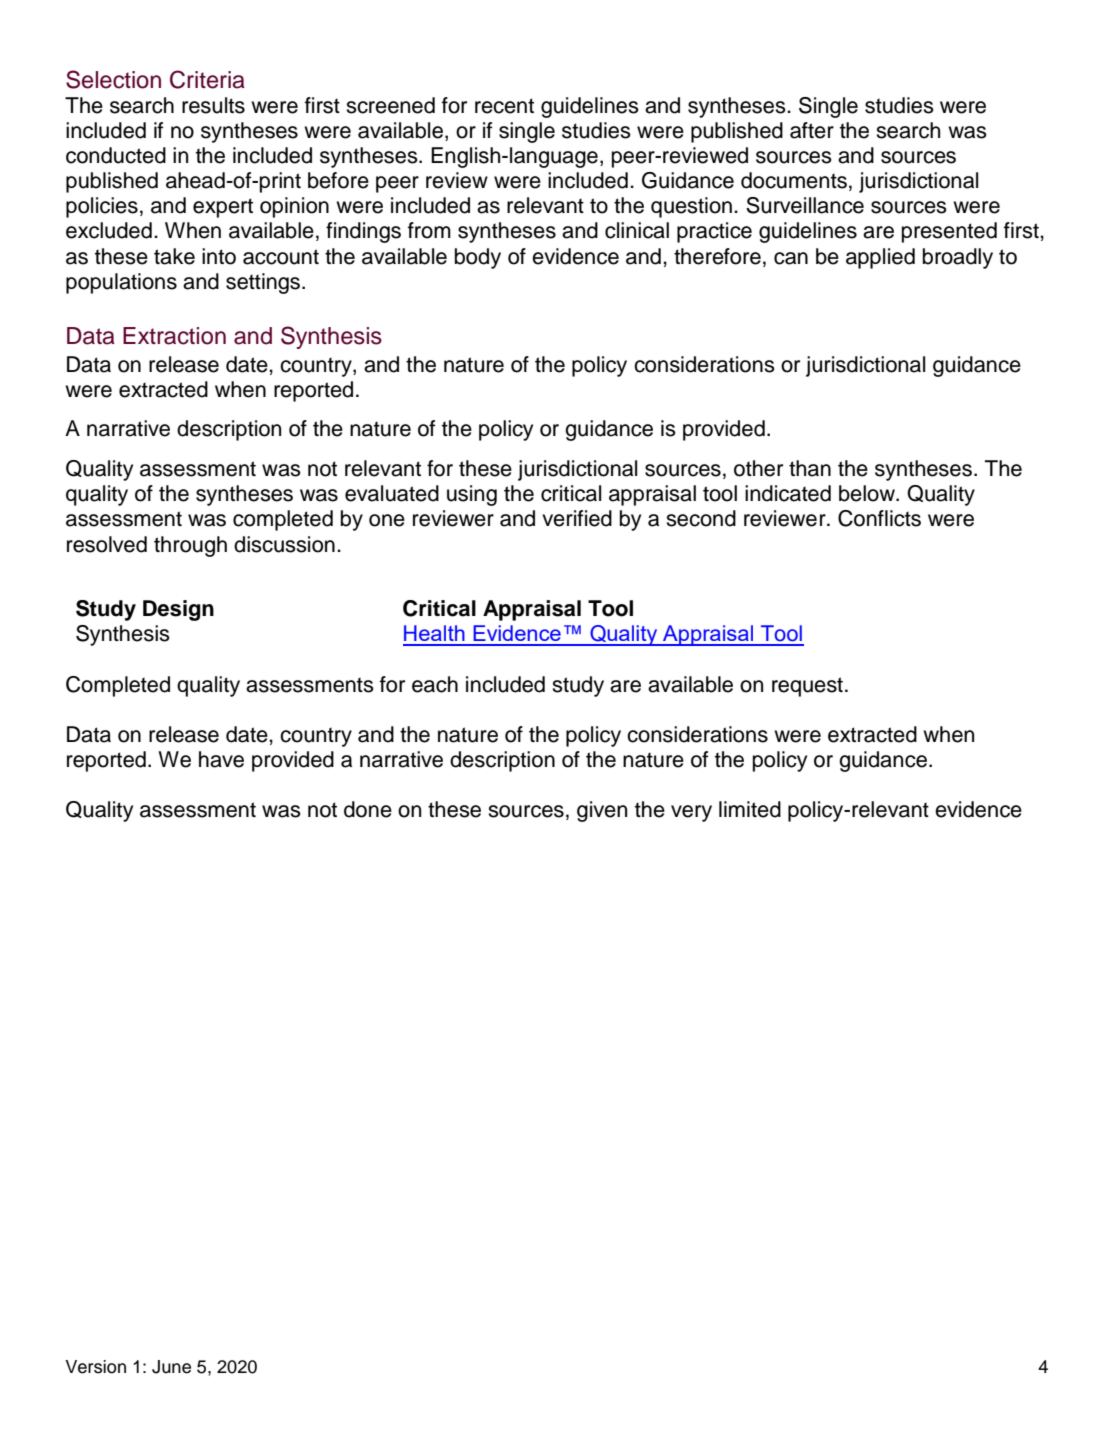 This screenshot has width=1114, height=1441. Describe the element at coordinates (812, 130) in the screenshot. I see `after` at that location.
